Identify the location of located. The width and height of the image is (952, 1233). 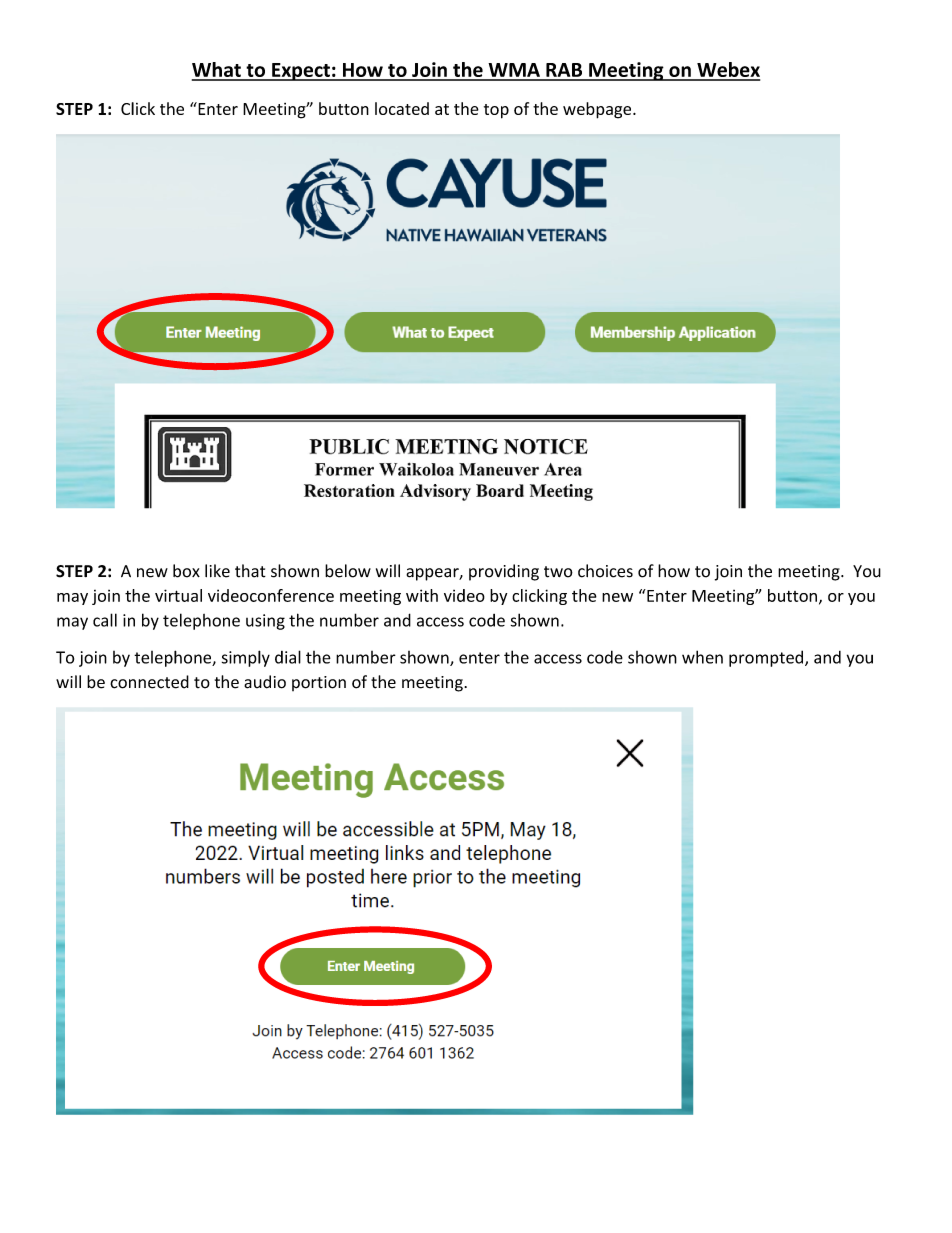
(402, 108).
